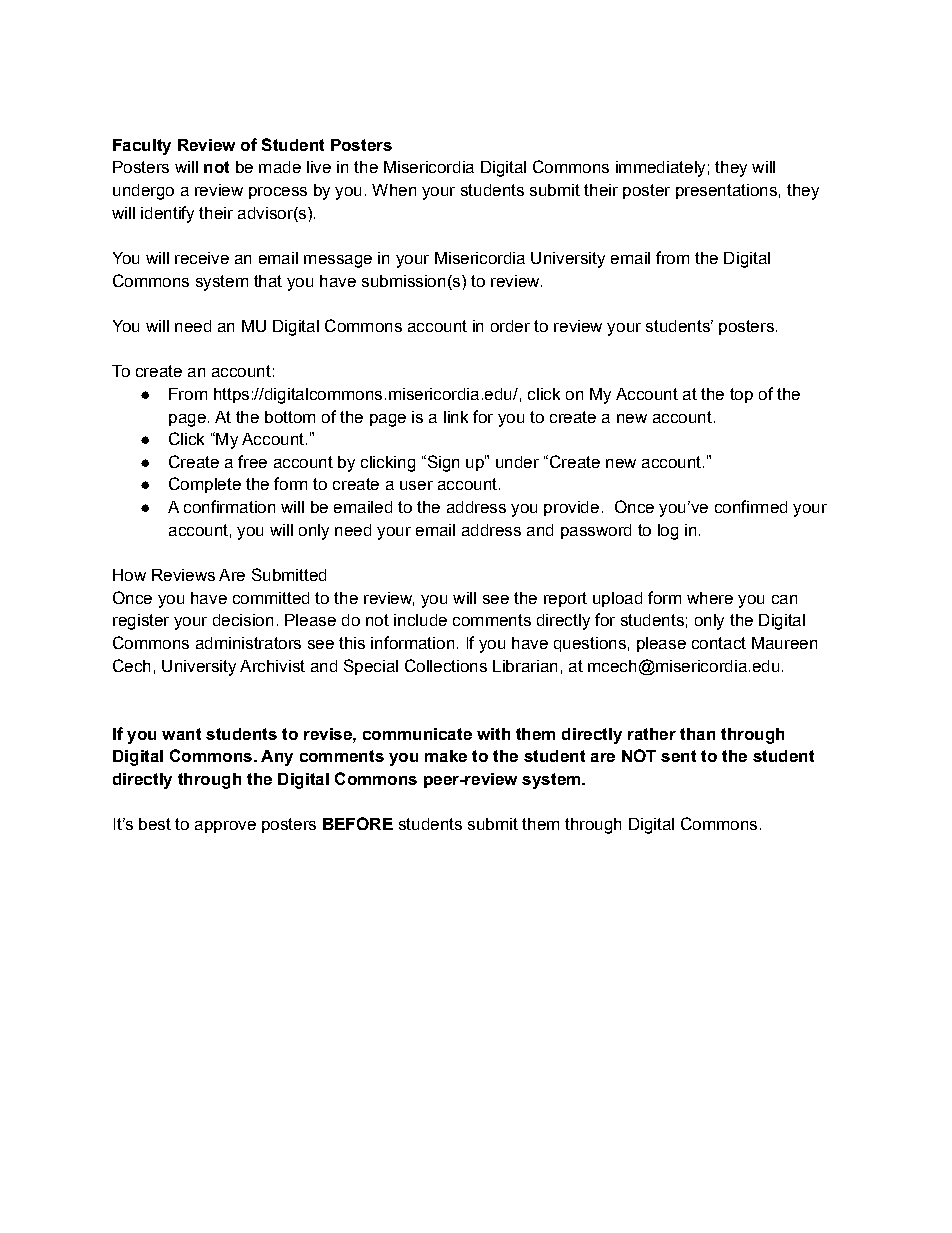  What do you see at coordinates (710, 598) in the page?
I see `where` at bounding box center [710, 598].
